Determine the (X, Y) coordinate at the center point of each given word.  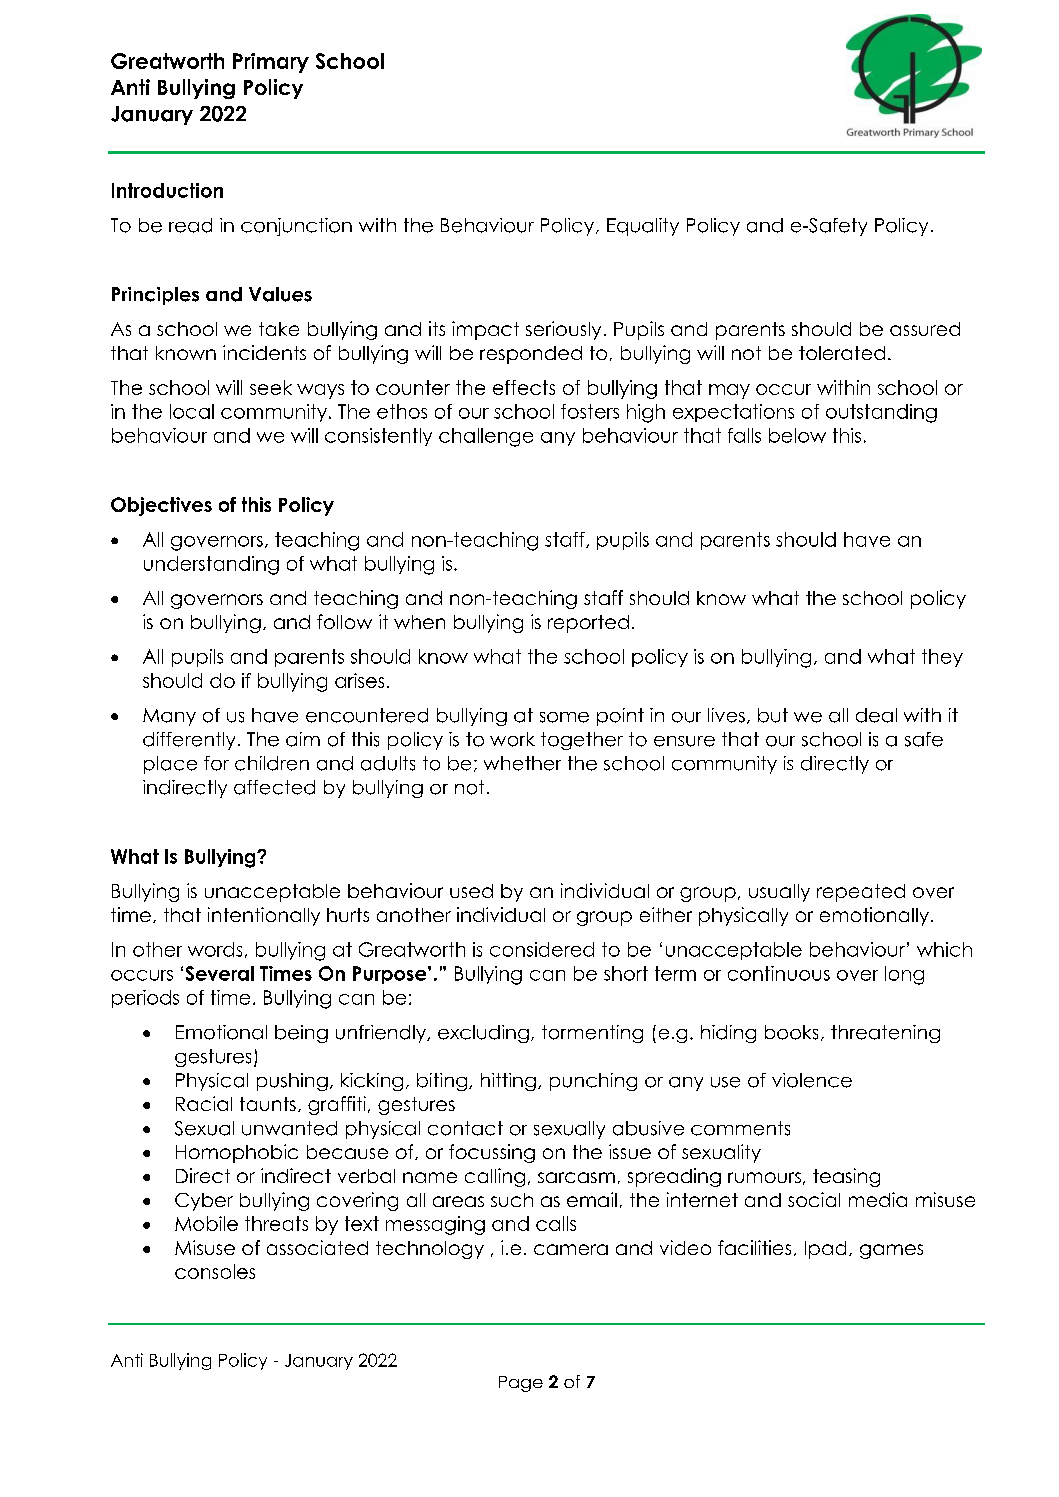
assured (925, 329)
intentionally (264, 916)
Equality (643, 227)
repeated (861, 893)
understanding (211, 565)
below (797, 435)
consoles (215, 1271)
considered (542, 949)
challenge (486, 437)
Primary (271, 63)
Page (521, 1384)
